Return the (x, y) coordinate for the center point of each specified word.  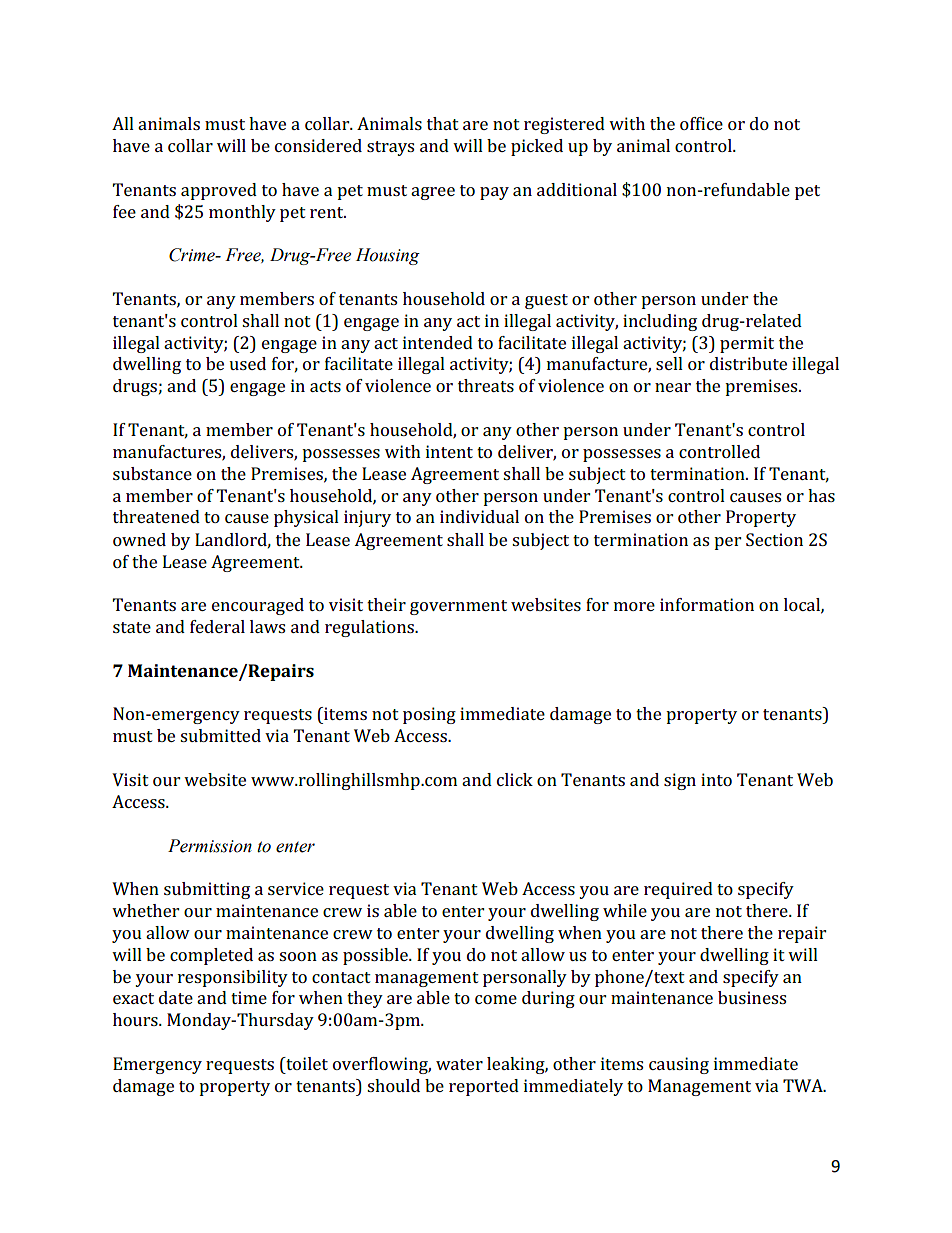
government (458, 607)
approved (219, 191)
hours (136, 1019)
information (707, 604)
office (701, 123)
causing (679, 1065)
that (443, 123)
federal (217, 626)
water (459, 1064)
